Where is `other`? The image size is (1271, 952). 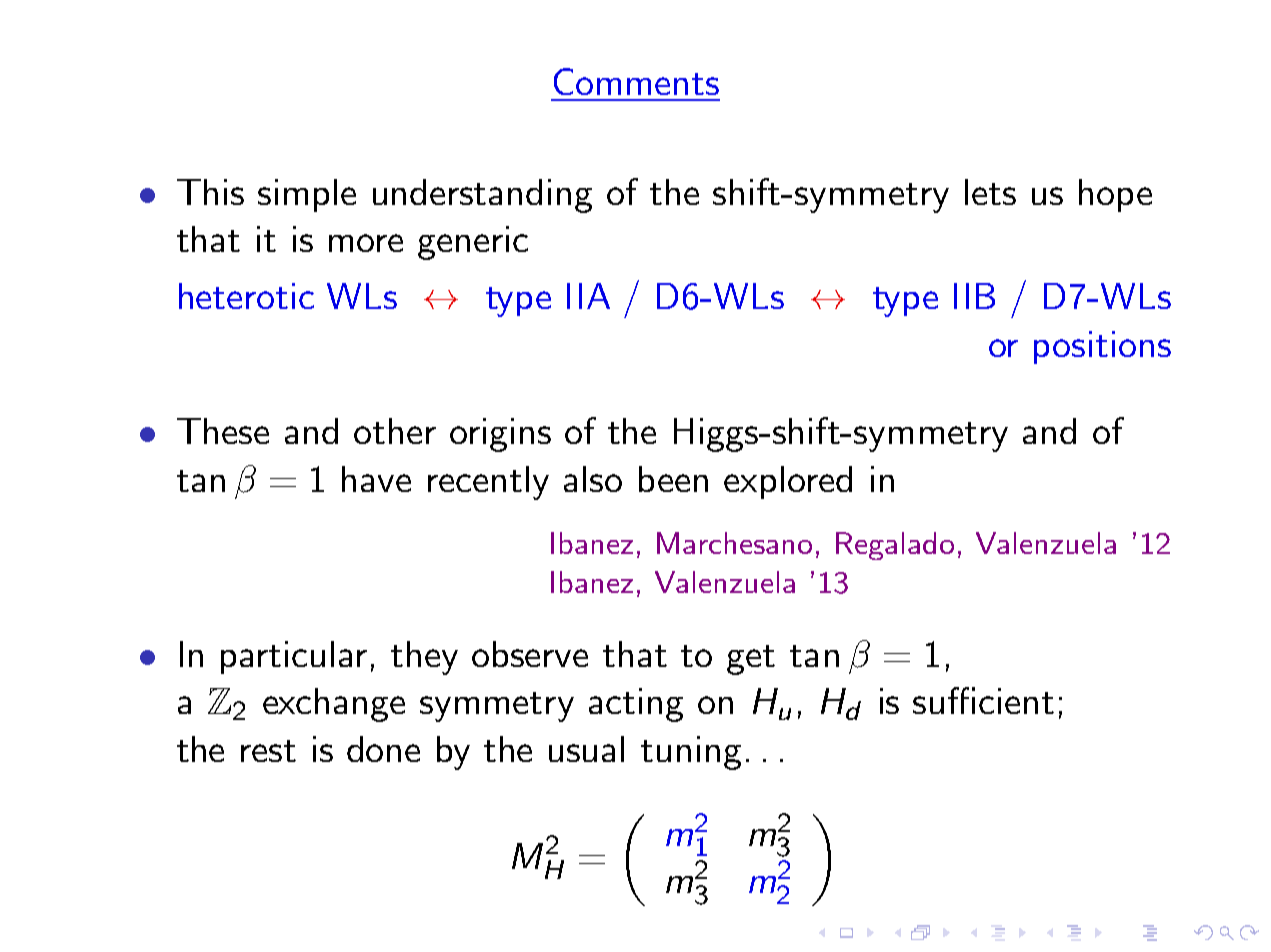 other is located at coordinates (395, 431).
